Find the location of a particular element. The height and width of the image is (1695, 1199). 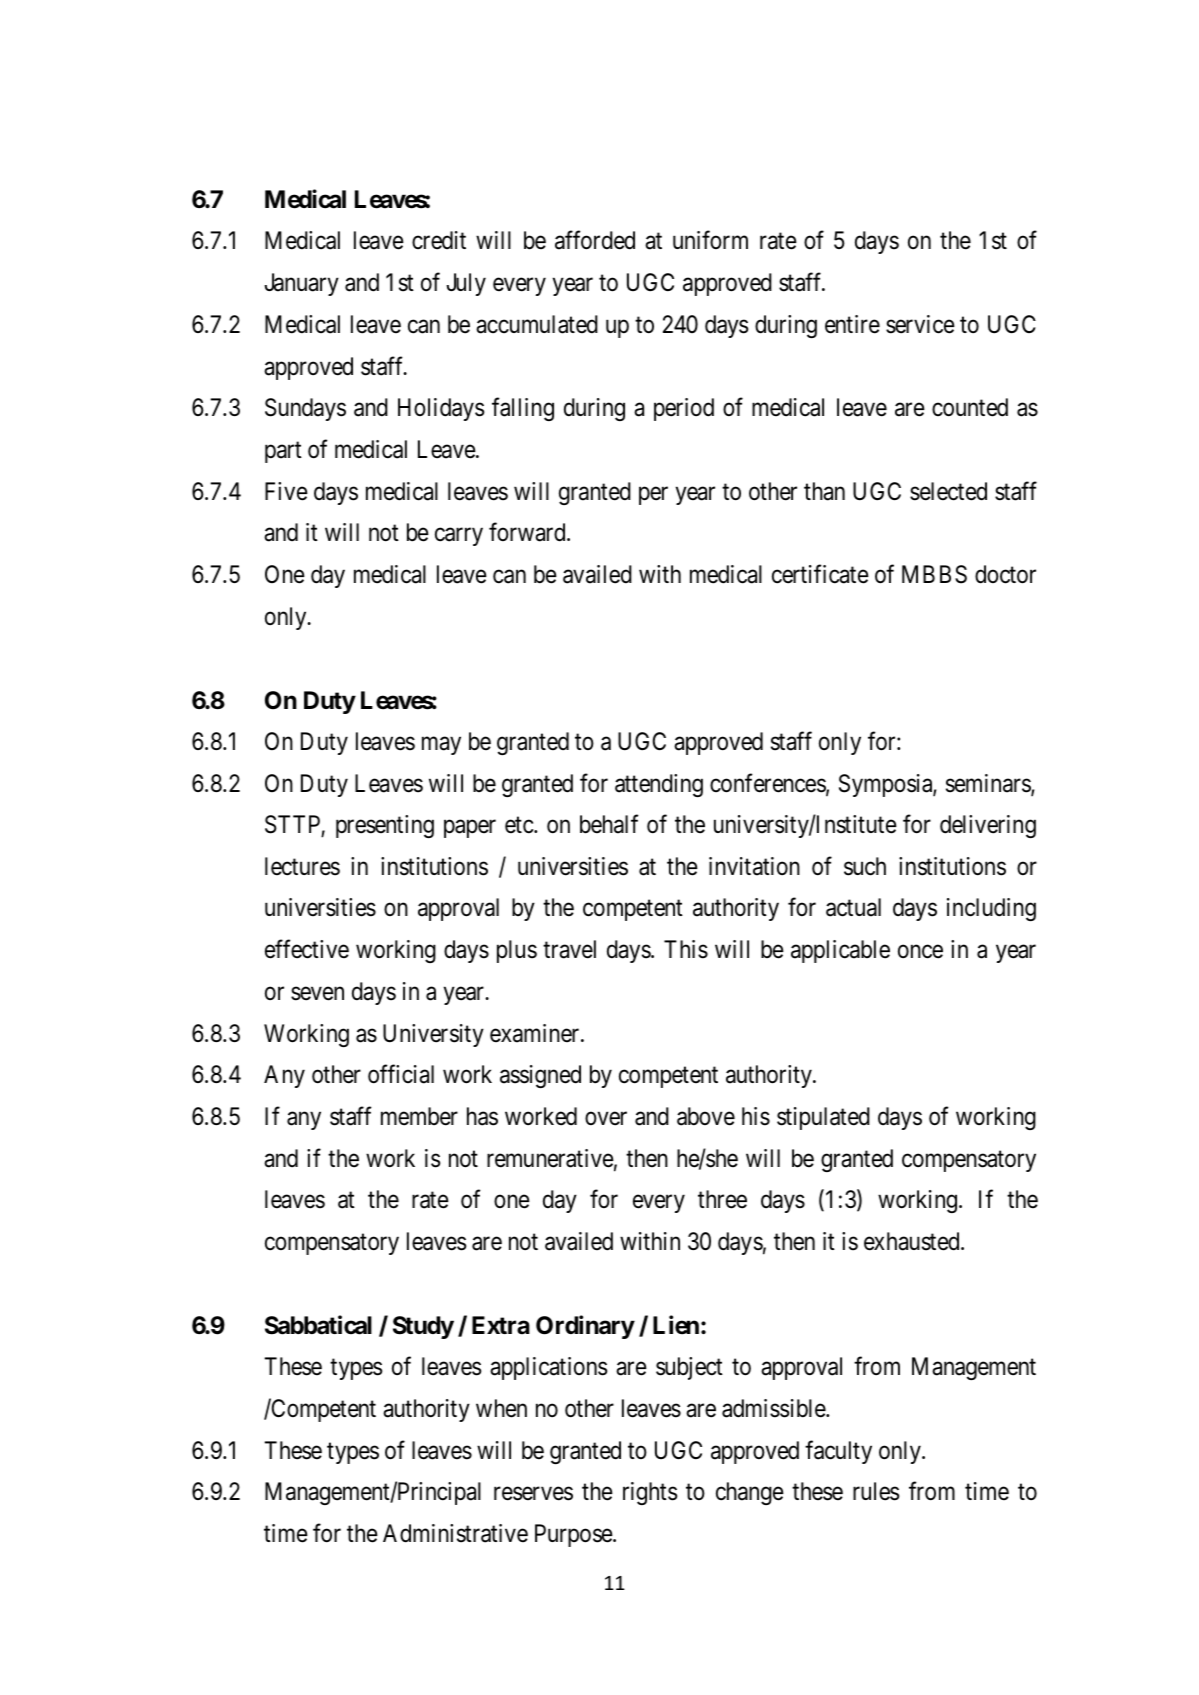

service is located at coordinates (920, 324).
